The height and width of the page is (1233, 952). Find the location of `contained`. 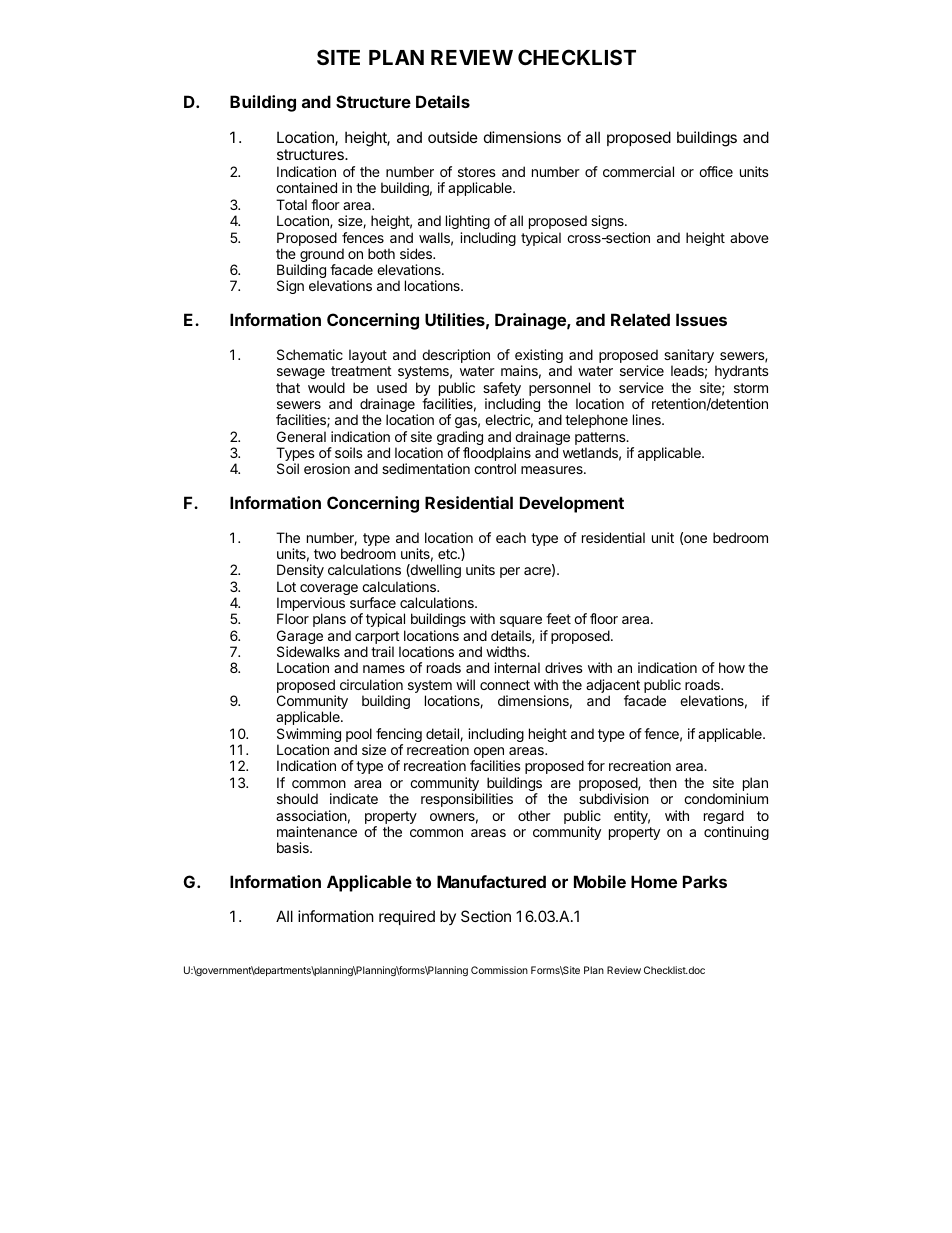

contained is located at coordinates (306, 187).
